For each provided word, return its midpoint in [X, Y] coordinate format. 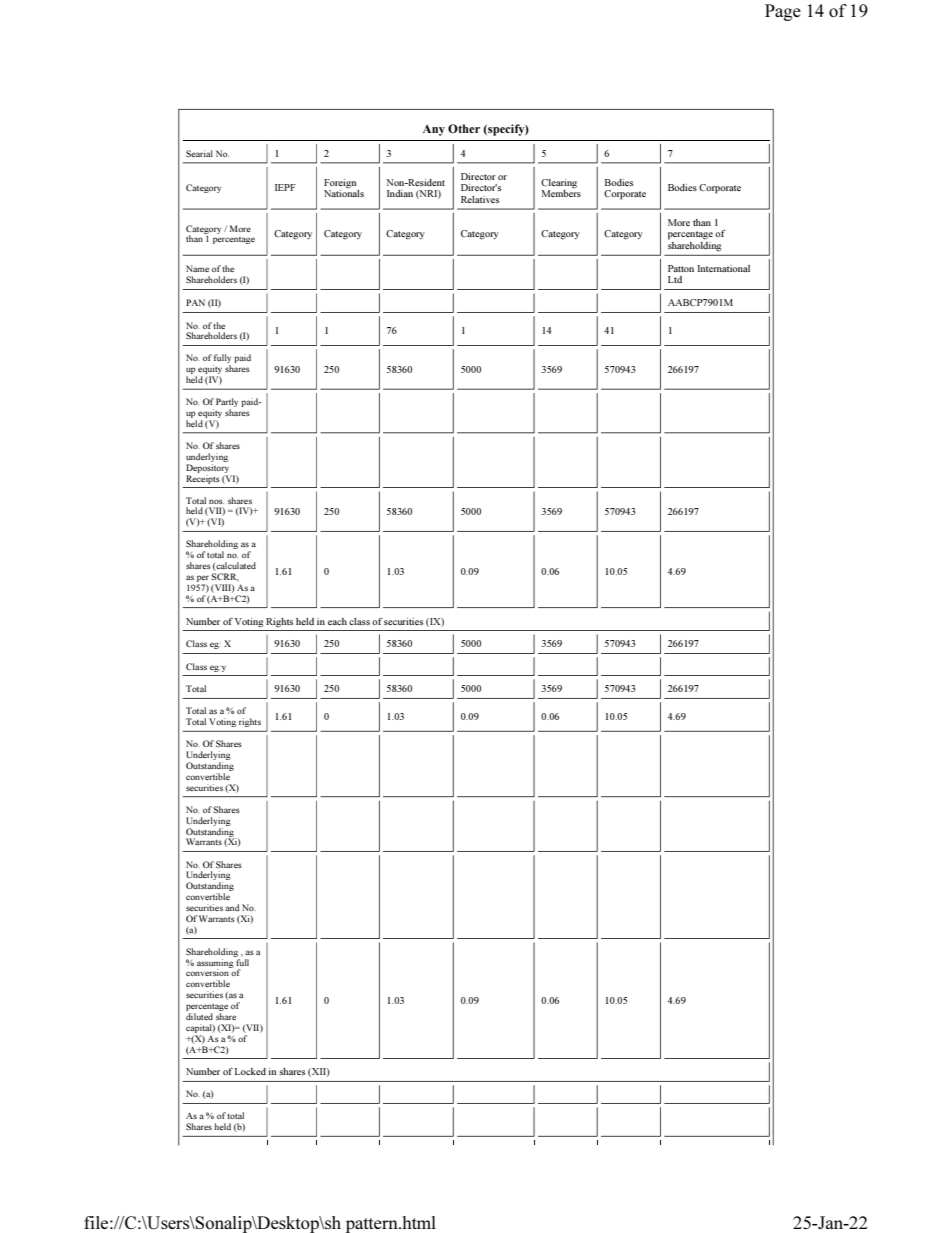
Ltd [675, 279]
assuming [216, 963]
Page [783, 12]
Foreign [340, 184]
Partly [227, 404]
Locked [250, 1071]
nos [216, 501]
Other [464, 128]
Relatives [480, 199]
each [337, 621]
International [723, 268]
